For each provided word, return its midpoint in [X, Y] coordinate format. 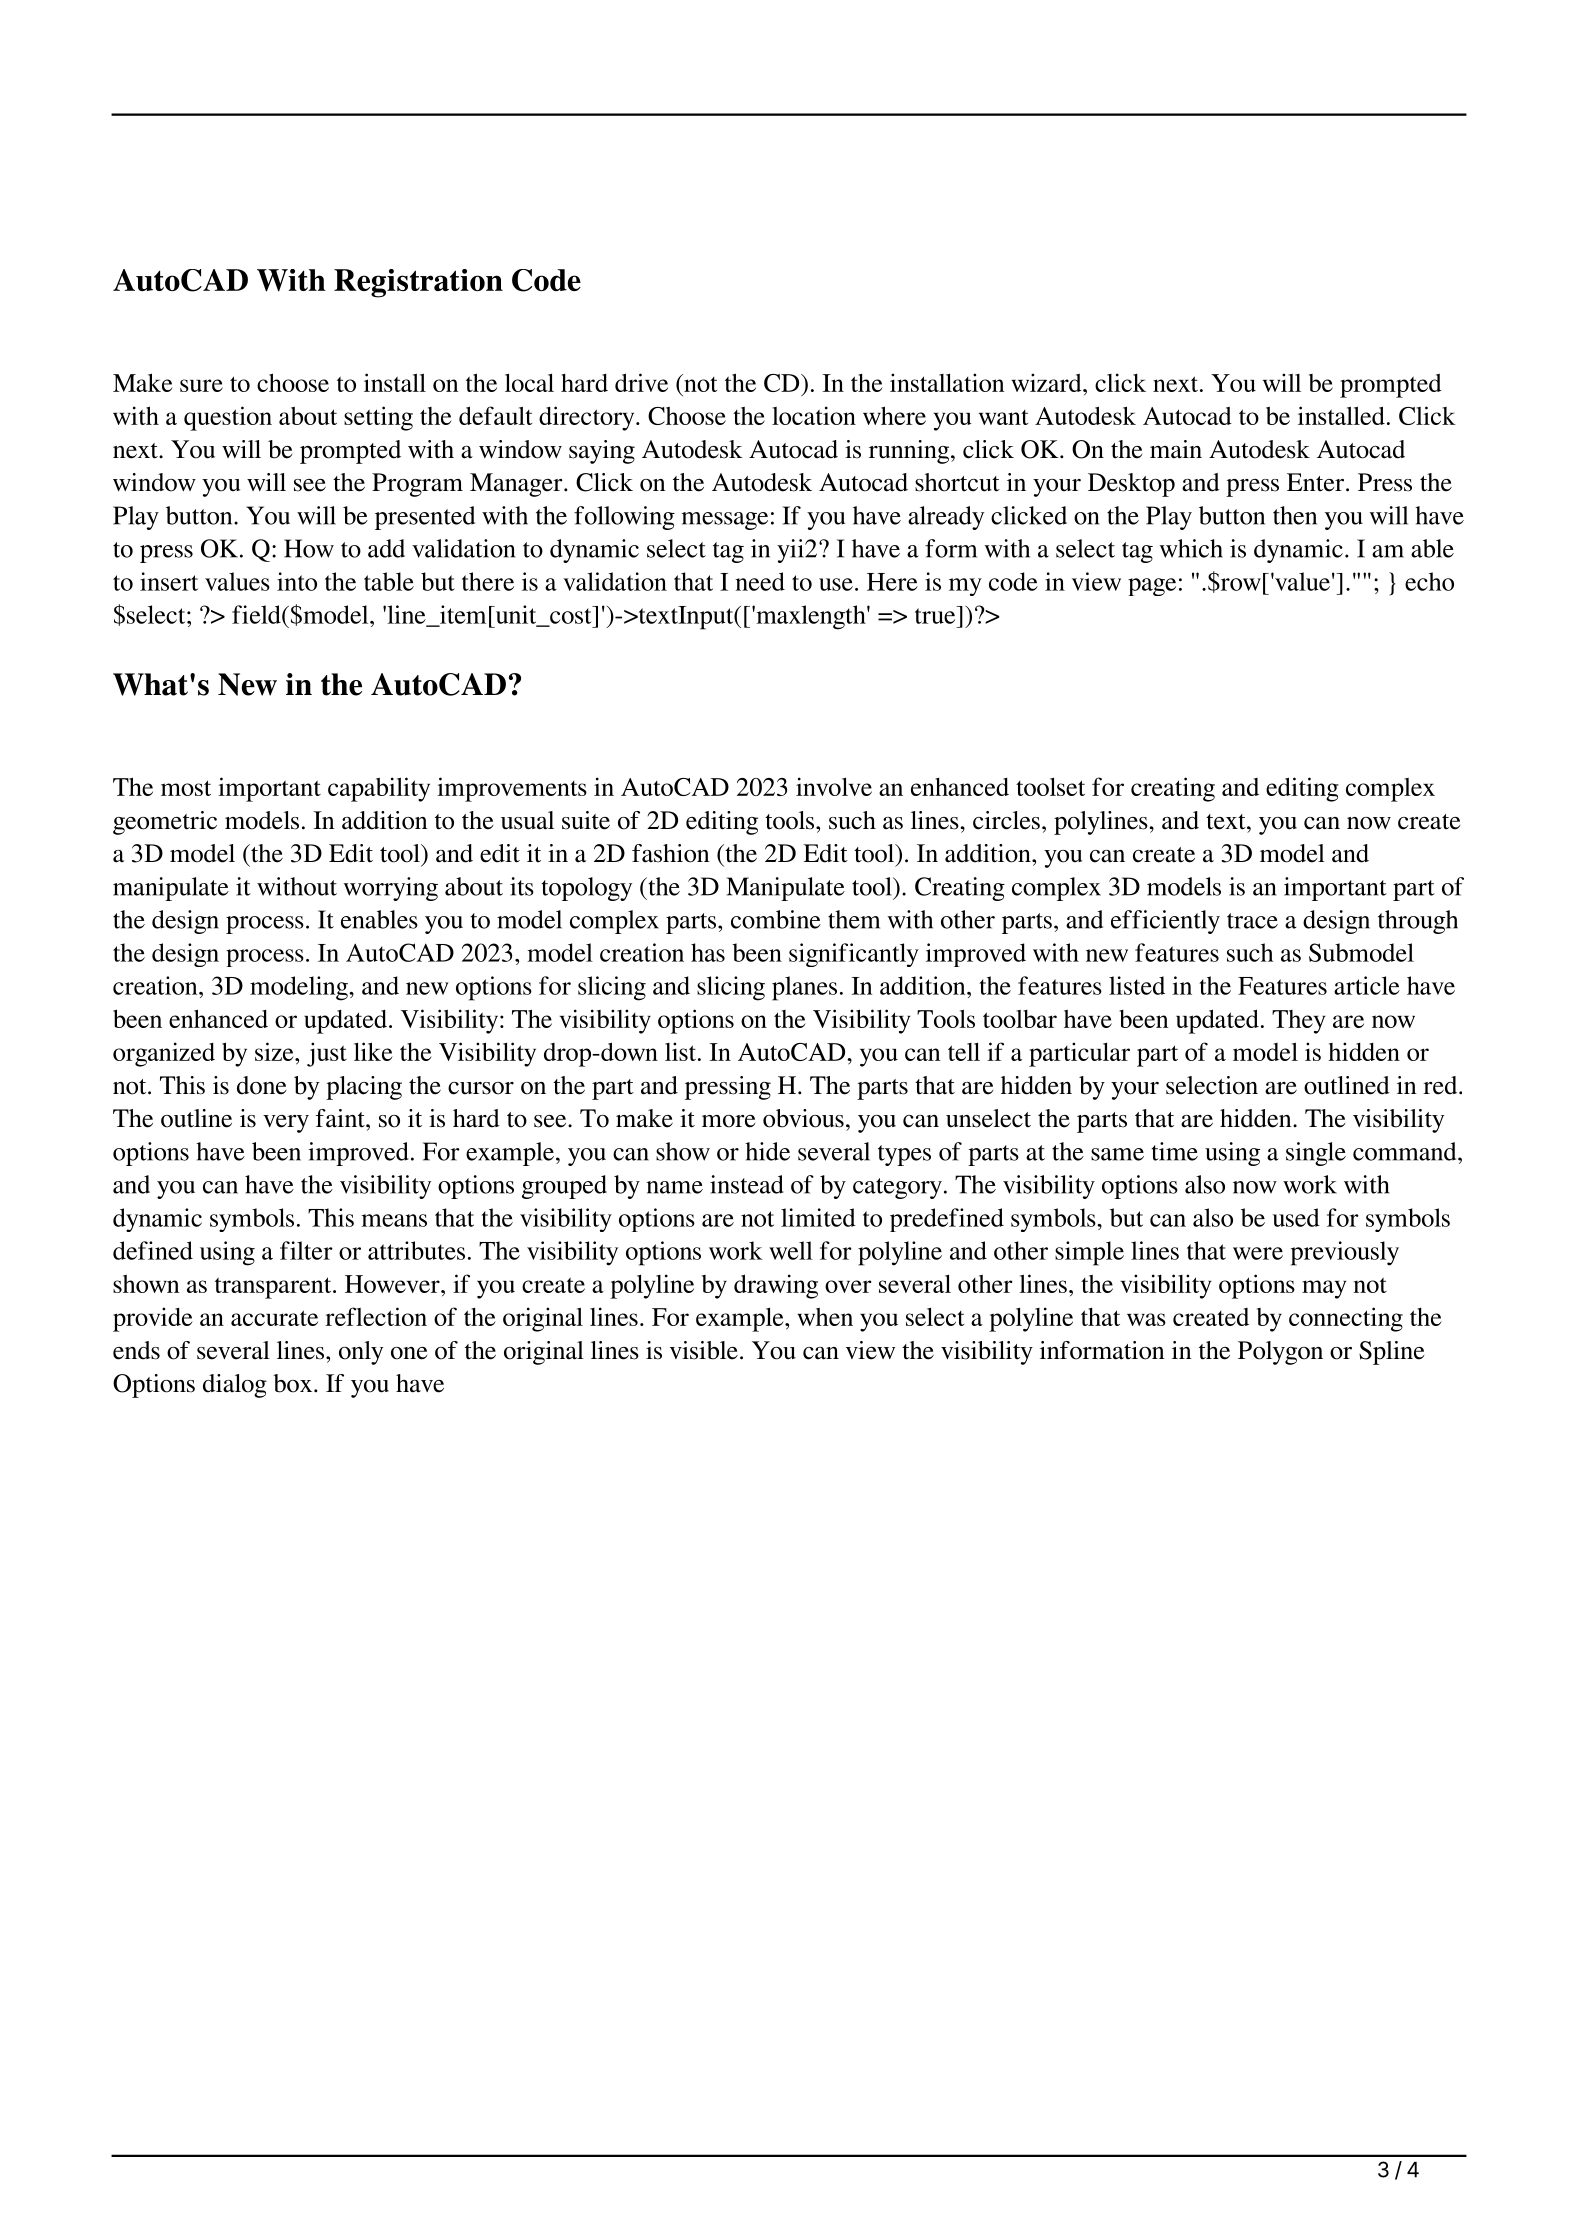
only [361, 1353]
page [1152, 587]
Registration [418, 283]
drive [641, 382]
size [275, 1051]
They [1299, 1022]
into [297, 581]
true [936, 615]
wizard [1047, 382]
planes [804, 988]
